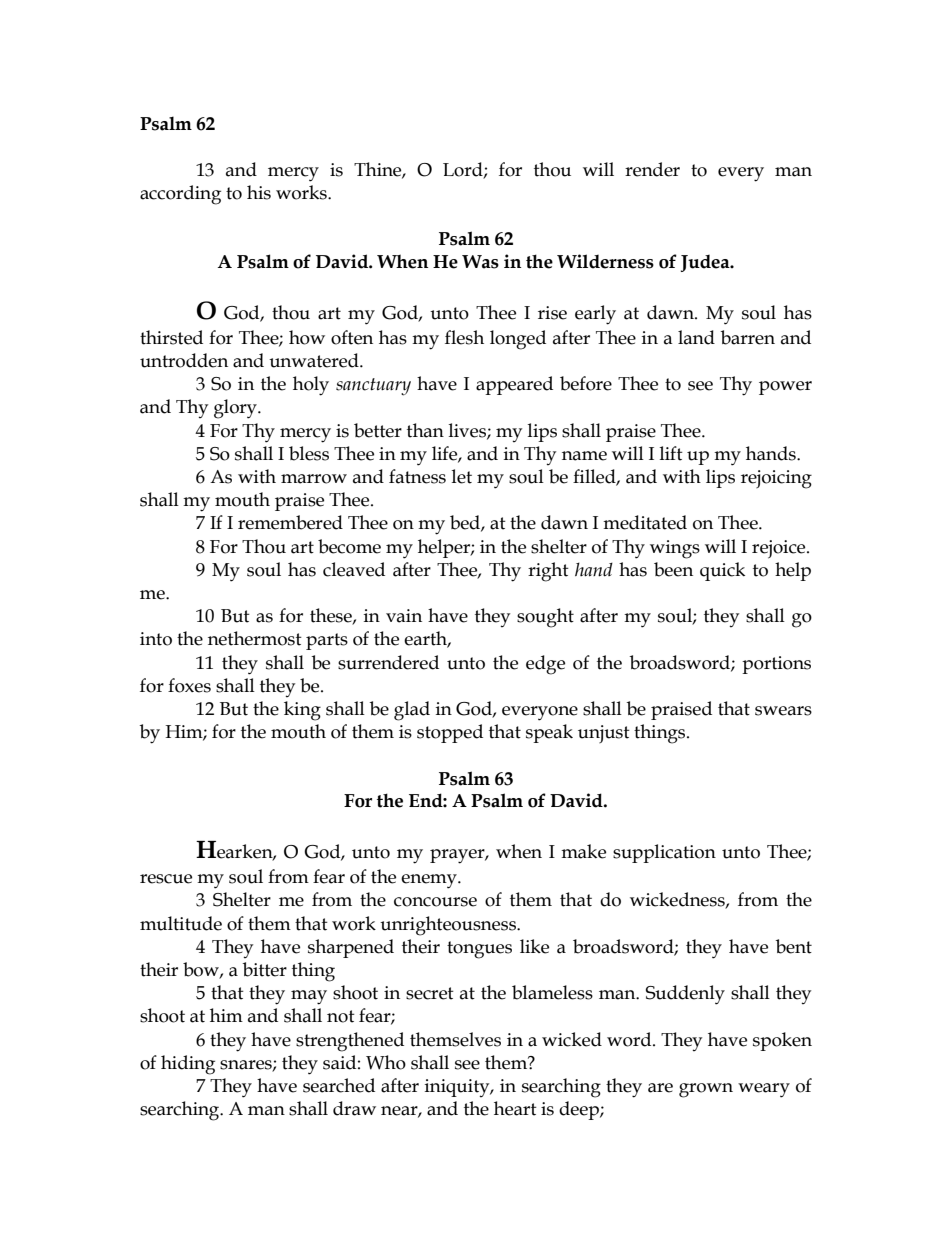 The width and height of the document is (952, 1233). I want to click on foxes, so click(189, 685).
